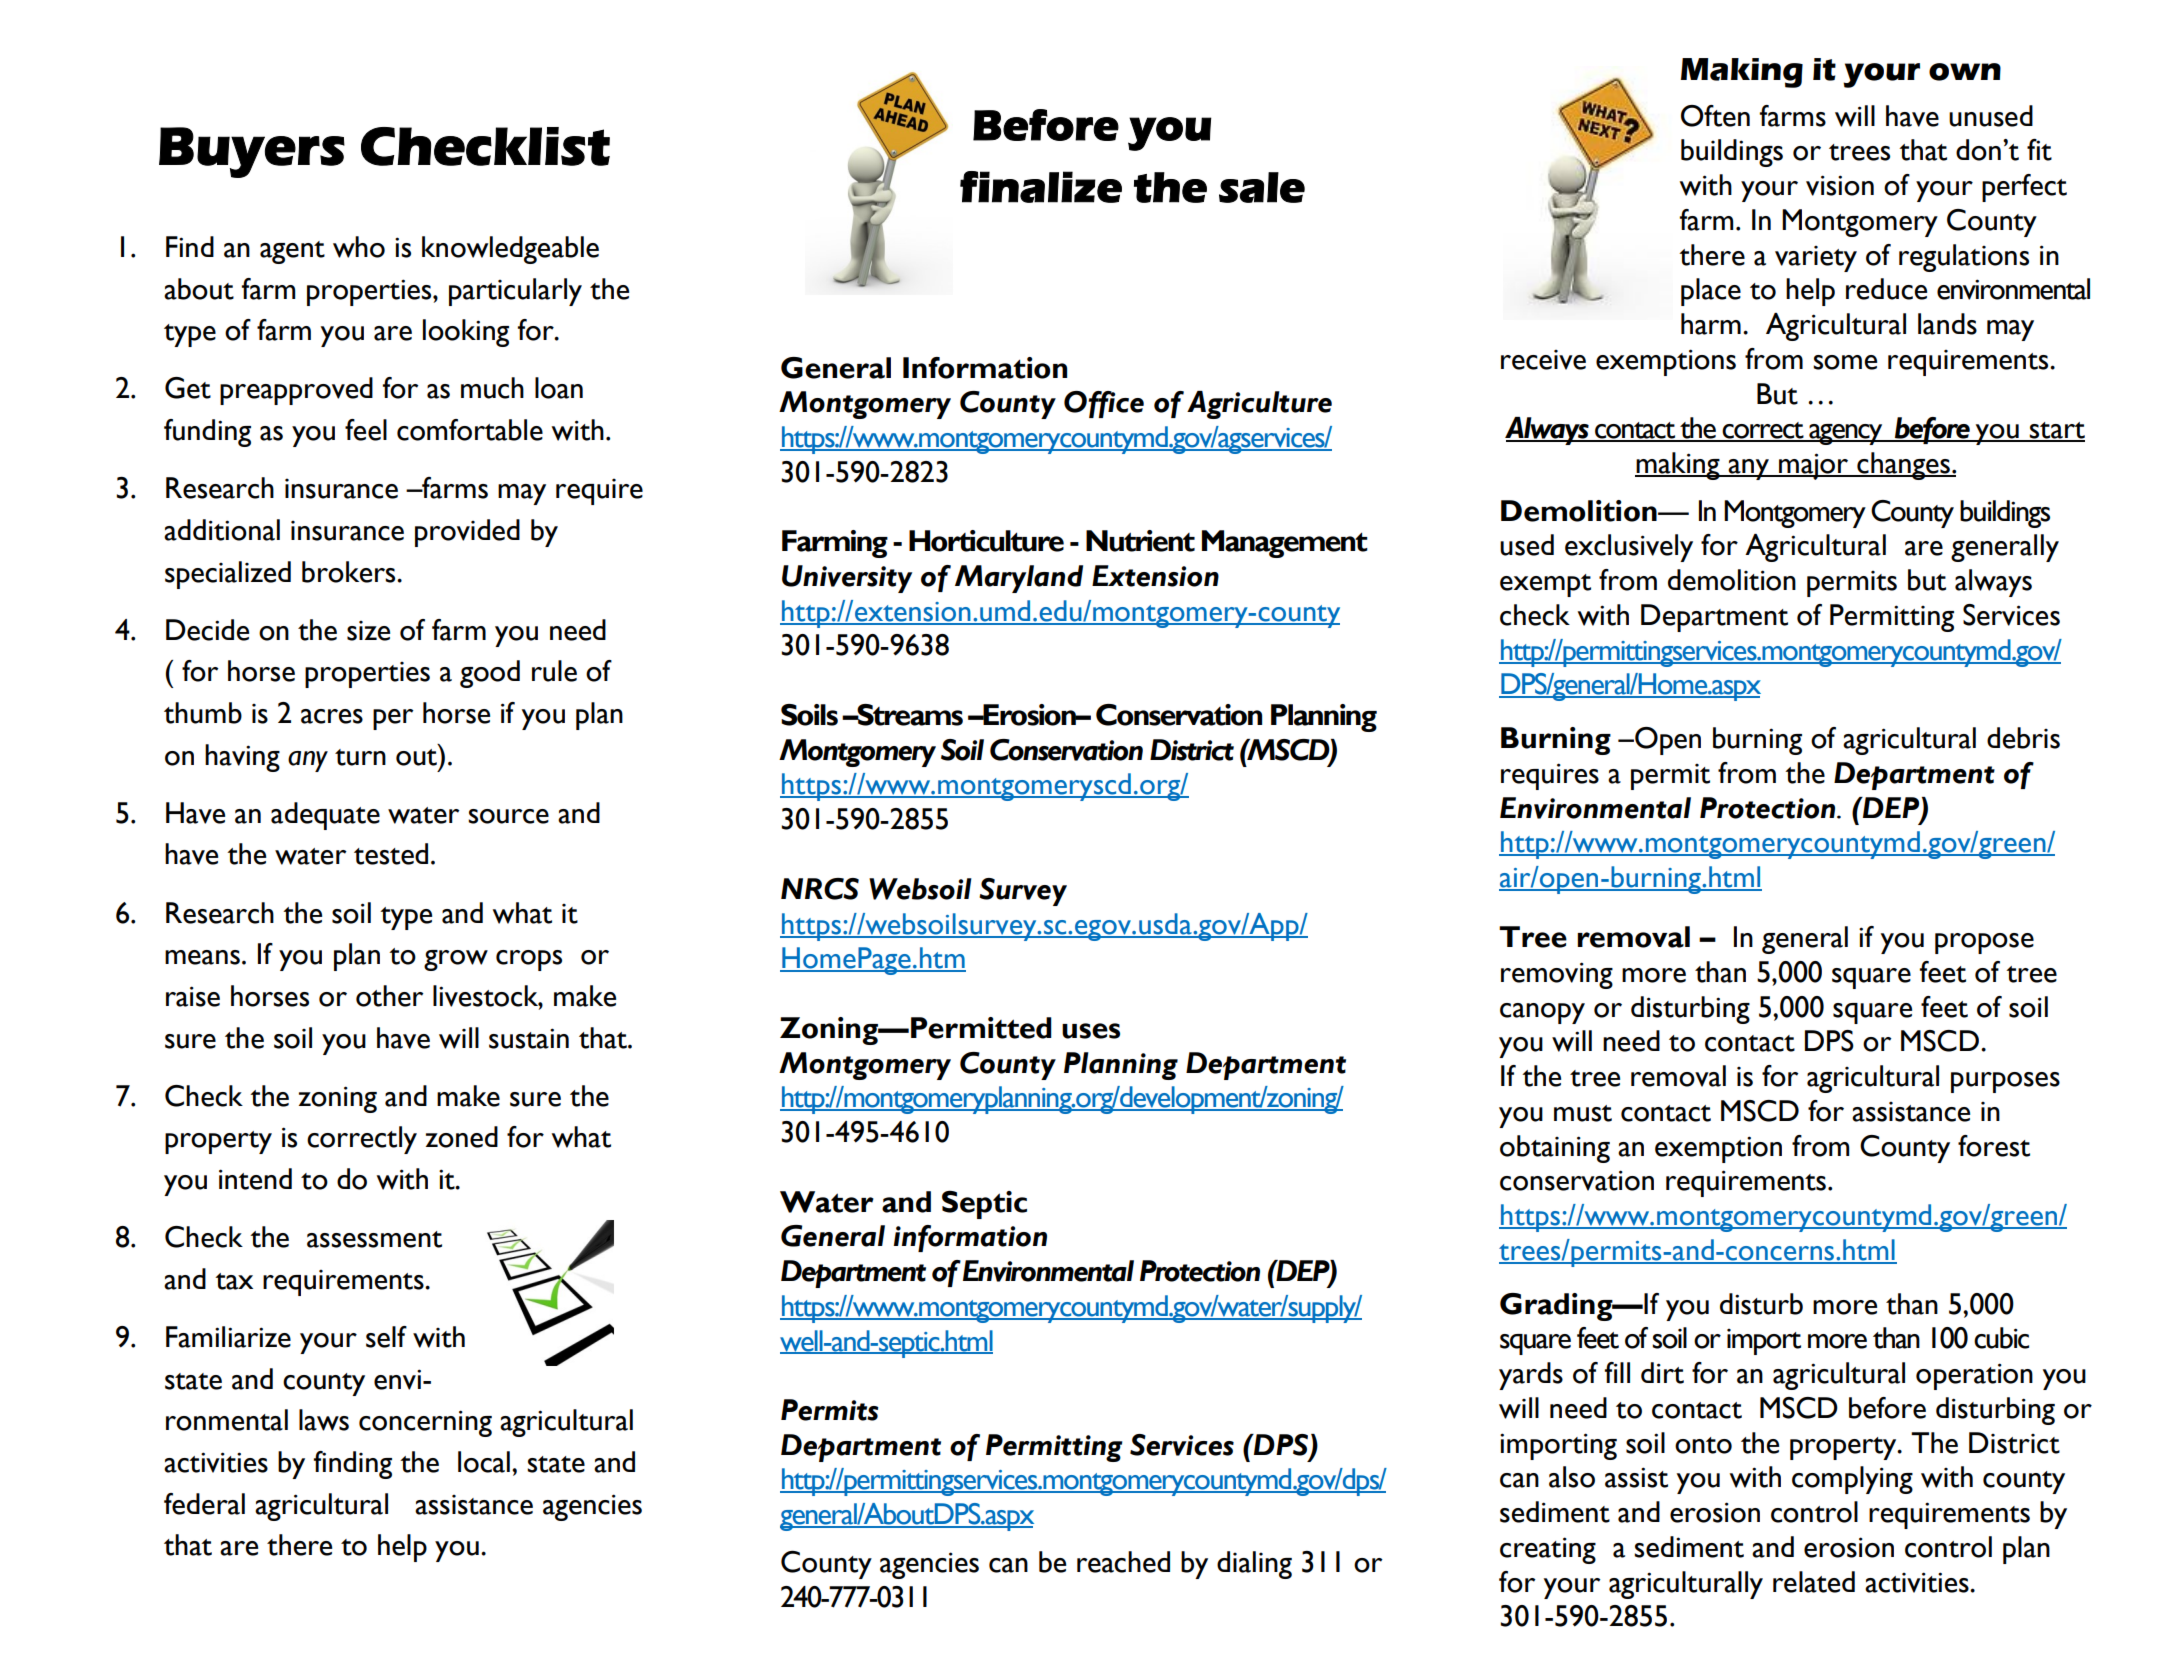 The image size is (2157, 1667). Describe the element at coordinates (1715, 116) in the image. I see `Often` at that location.
